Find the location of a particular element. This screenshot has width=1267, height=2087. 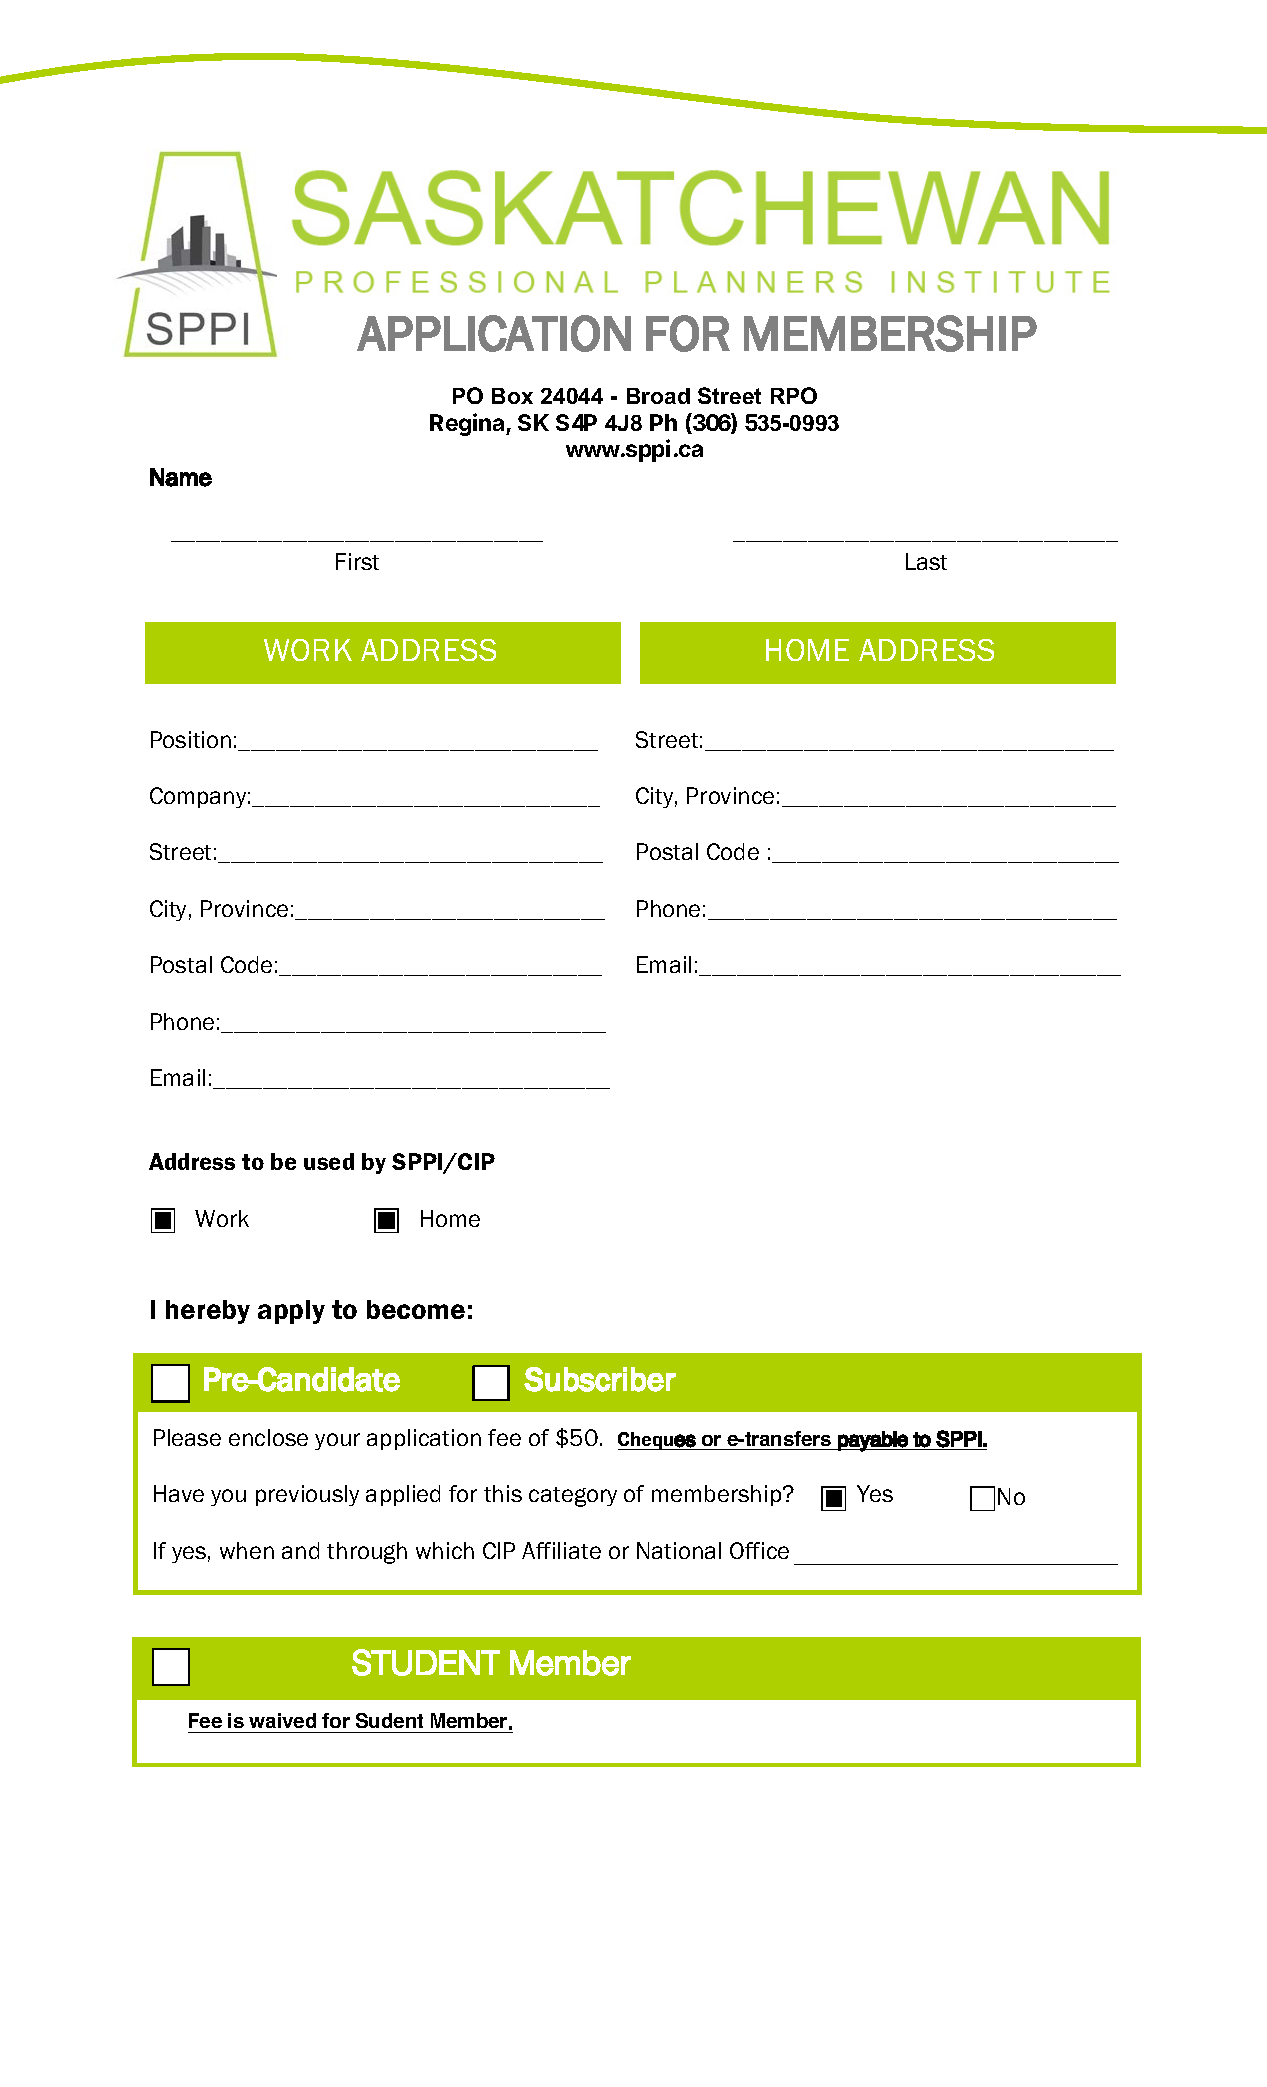

become is located at coordinates (416, 1309).
